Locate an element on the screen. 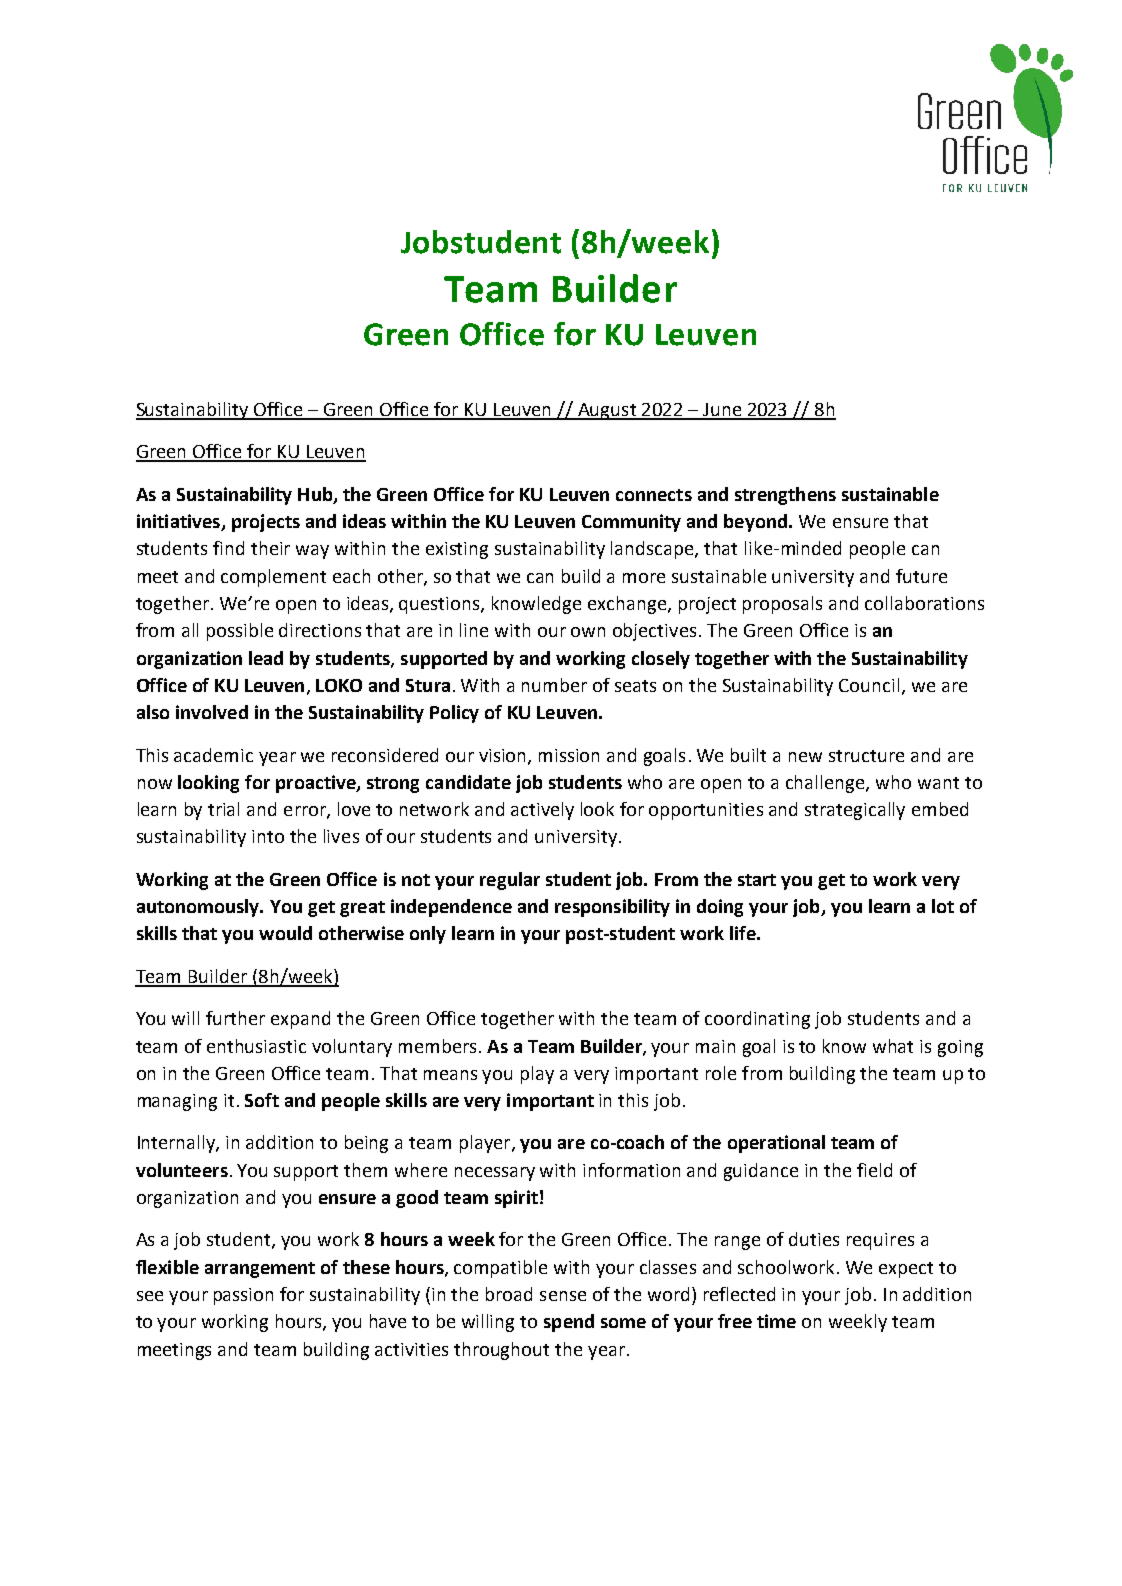 The height and width of the screenshot is (1586, 1122). August is located at coordinates (607, 411).
